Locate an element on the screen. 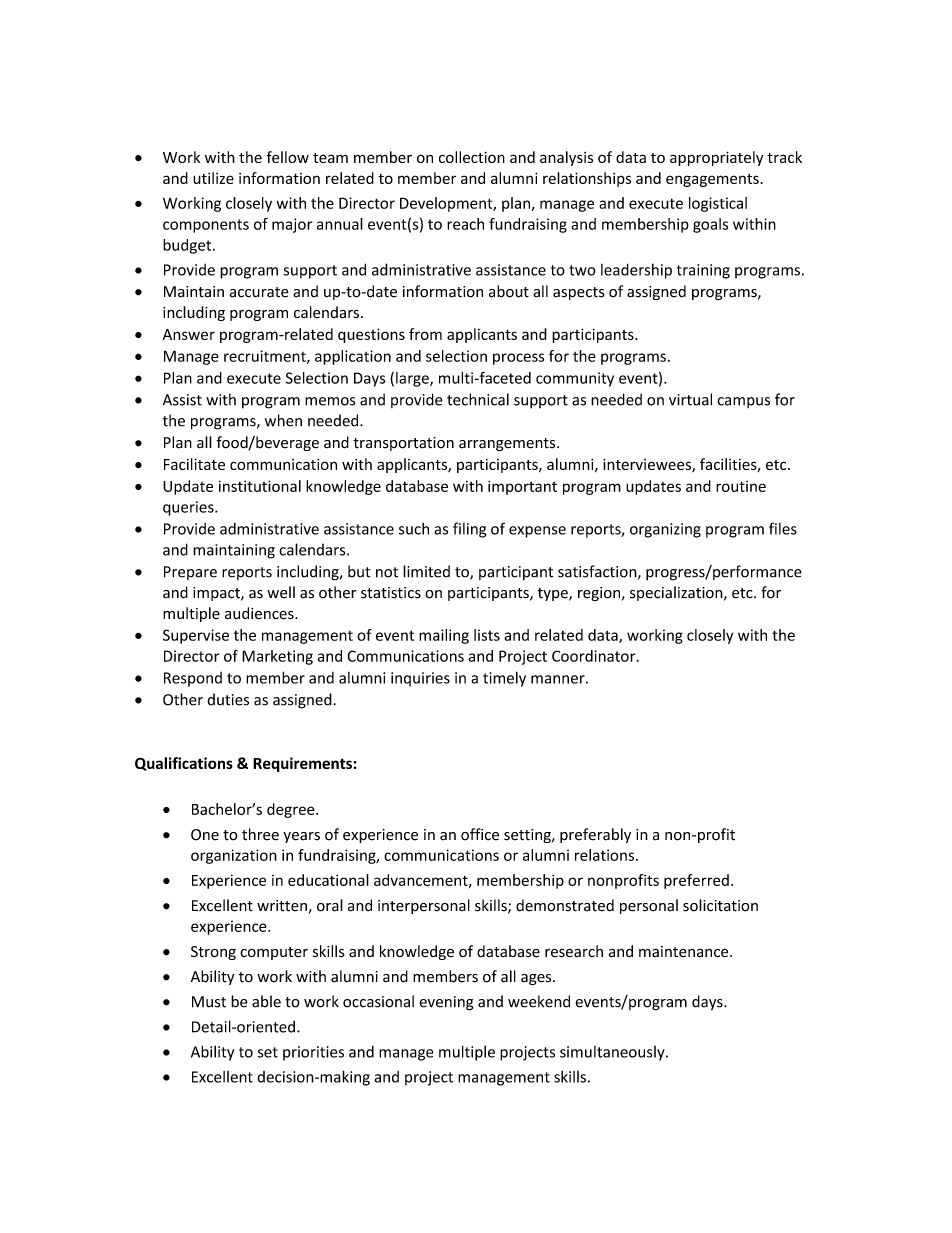 The width and height of the screenshot is (952, 1233). office is located at coordinates (480, 834).
